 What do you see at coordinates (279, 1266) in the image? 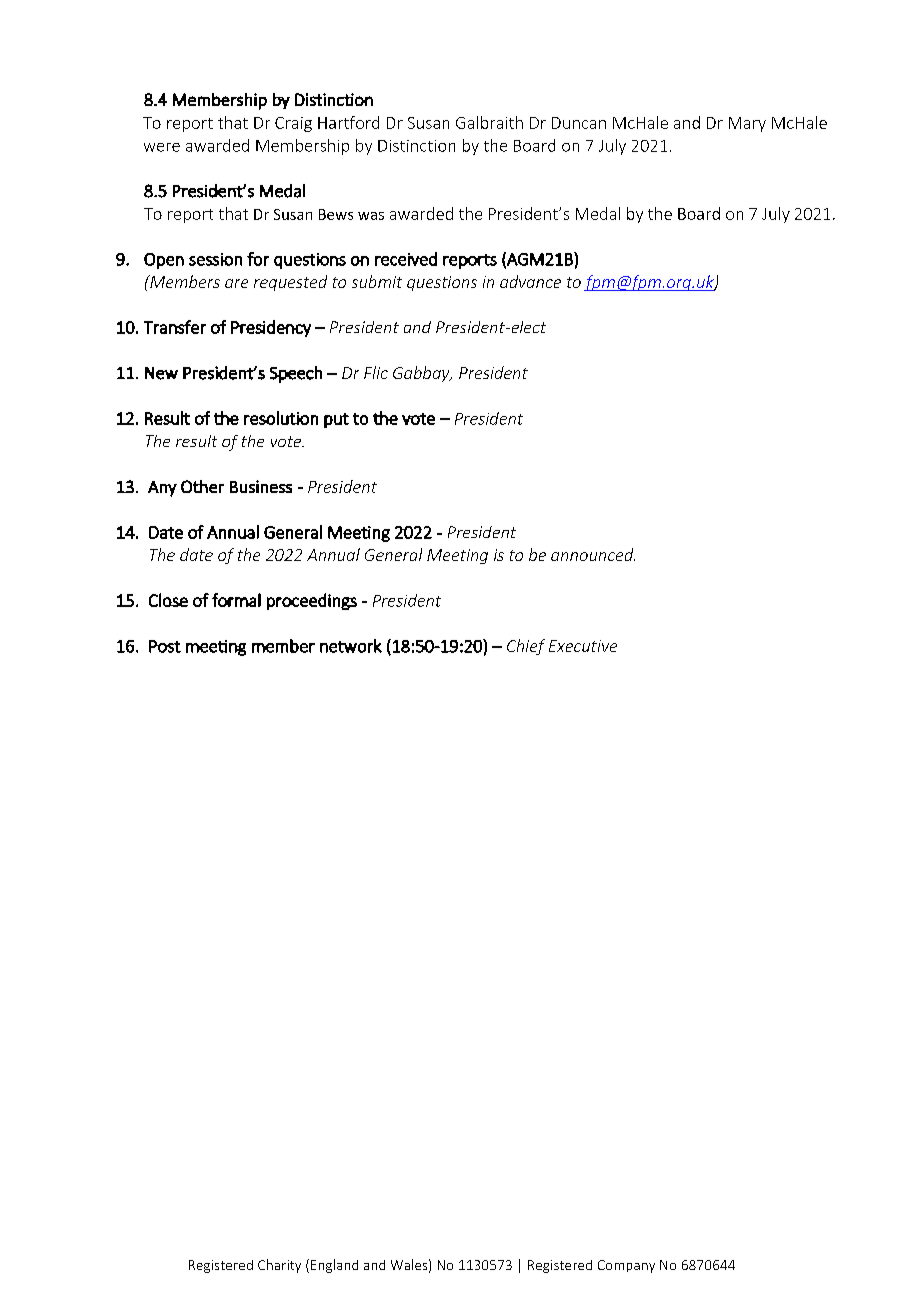
I see `Charity` at bounding box center [279, 1266].
